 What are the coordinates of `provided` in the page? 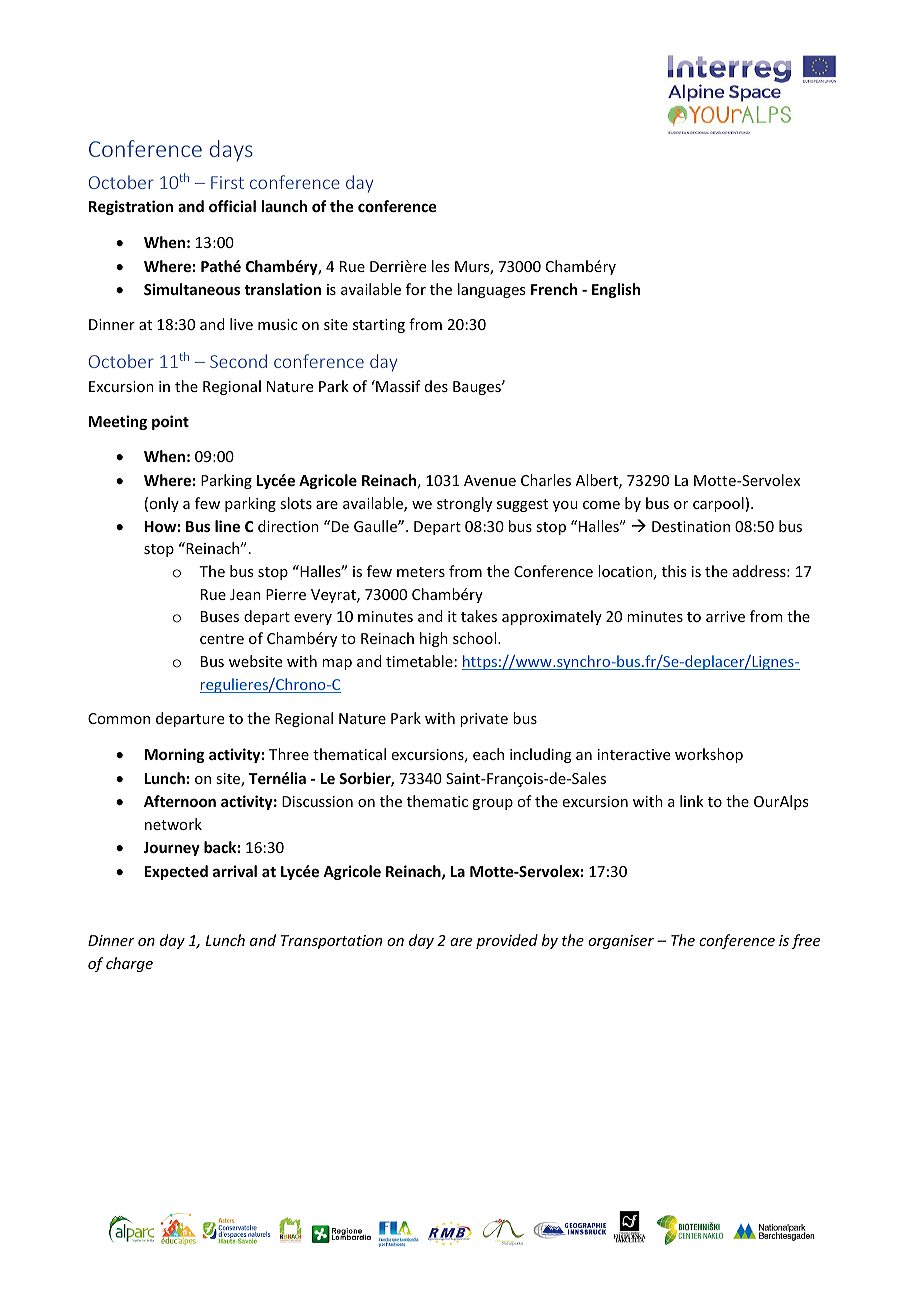 It's located at (507, 941).
